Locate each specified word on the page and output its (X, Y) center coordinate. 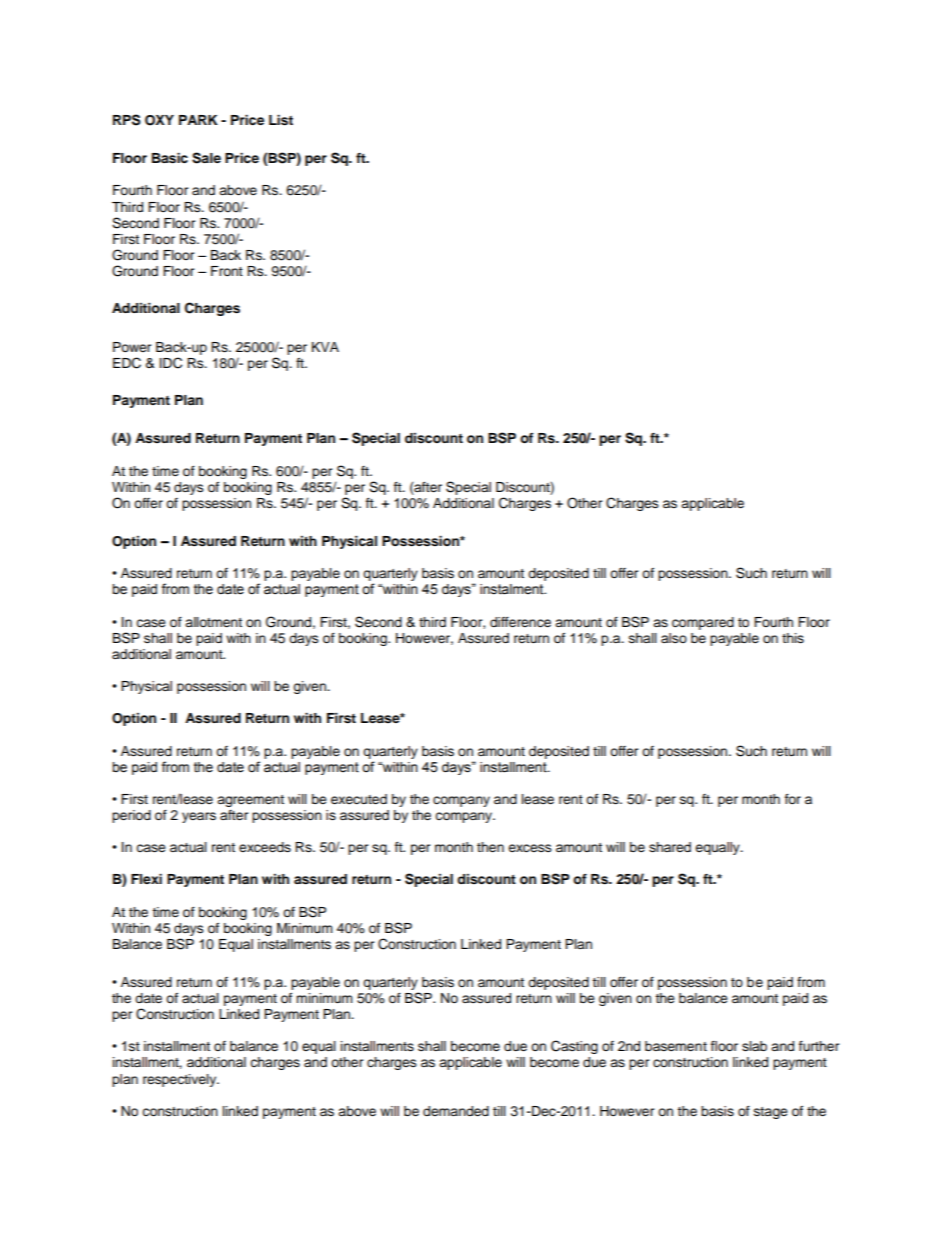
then (490, 847)
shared (670, 847)
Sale (206, 158)
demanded (456, 1111)
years (199, 817)
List (281, 120)
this (793, 638)
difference (520, 622)
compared (703, 623)
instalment (513, 589)
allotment (213, 622)
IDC (171, 363)
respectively (181, 1080)
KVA (325, 347)
